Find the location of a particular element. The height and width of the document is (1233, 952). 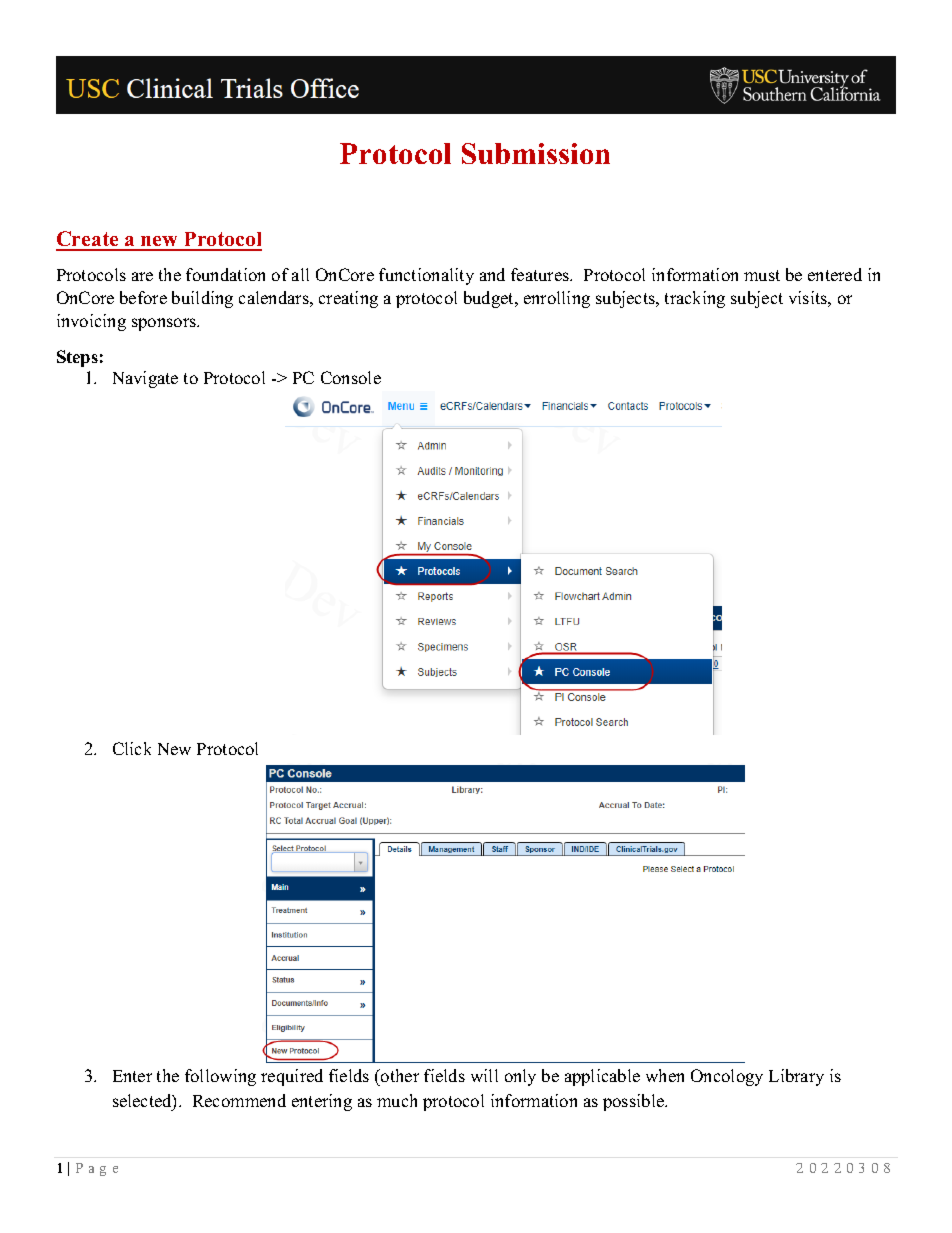

budget is located at coordinates (490, 299).
